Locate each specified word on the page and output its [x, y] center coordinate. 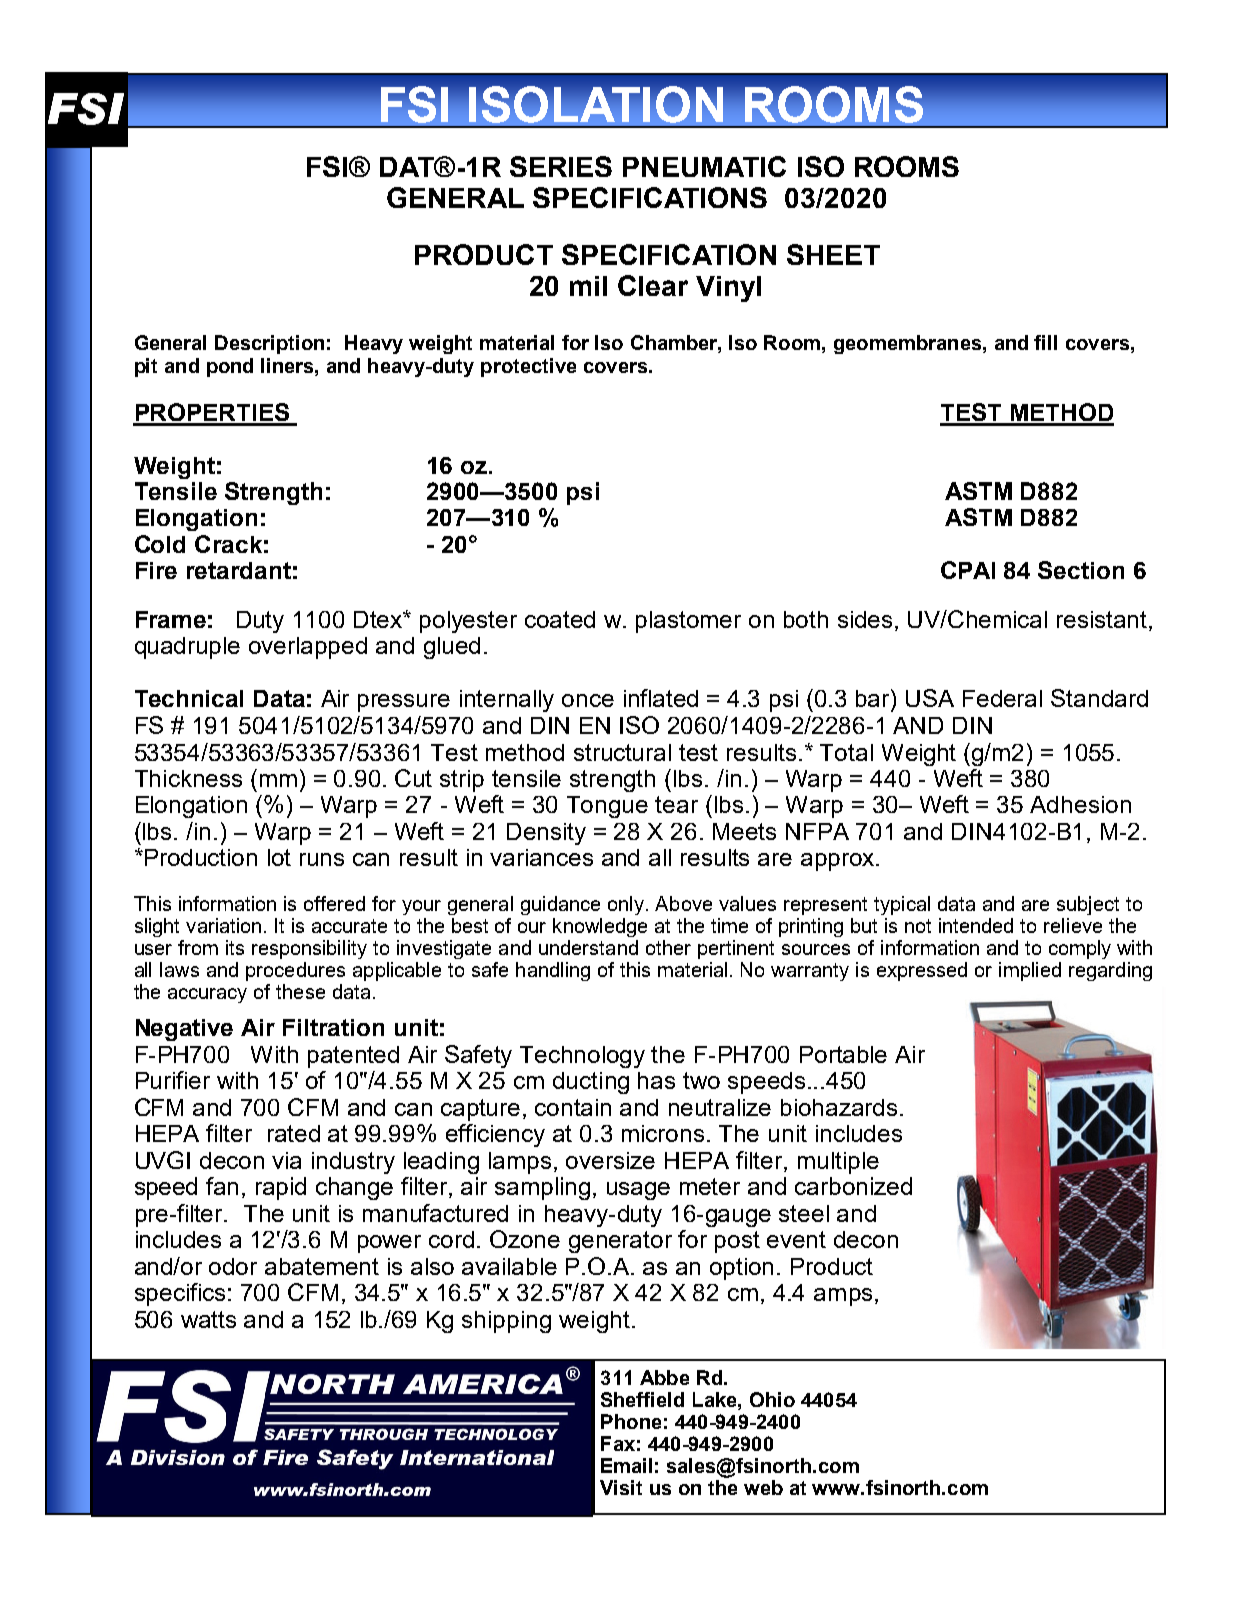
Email [626, 1465]
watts [208, 1319]
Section [1081, 570]
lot [279, 857]
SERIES [561, 166]
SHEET [833, 254]
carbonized [853, 1186]
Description [269, 344]
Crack [228, 544]
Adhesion [1080, 804]
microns [663, 1133]
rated [294, 1133]
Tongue [607, 807]
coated [560, 619]
